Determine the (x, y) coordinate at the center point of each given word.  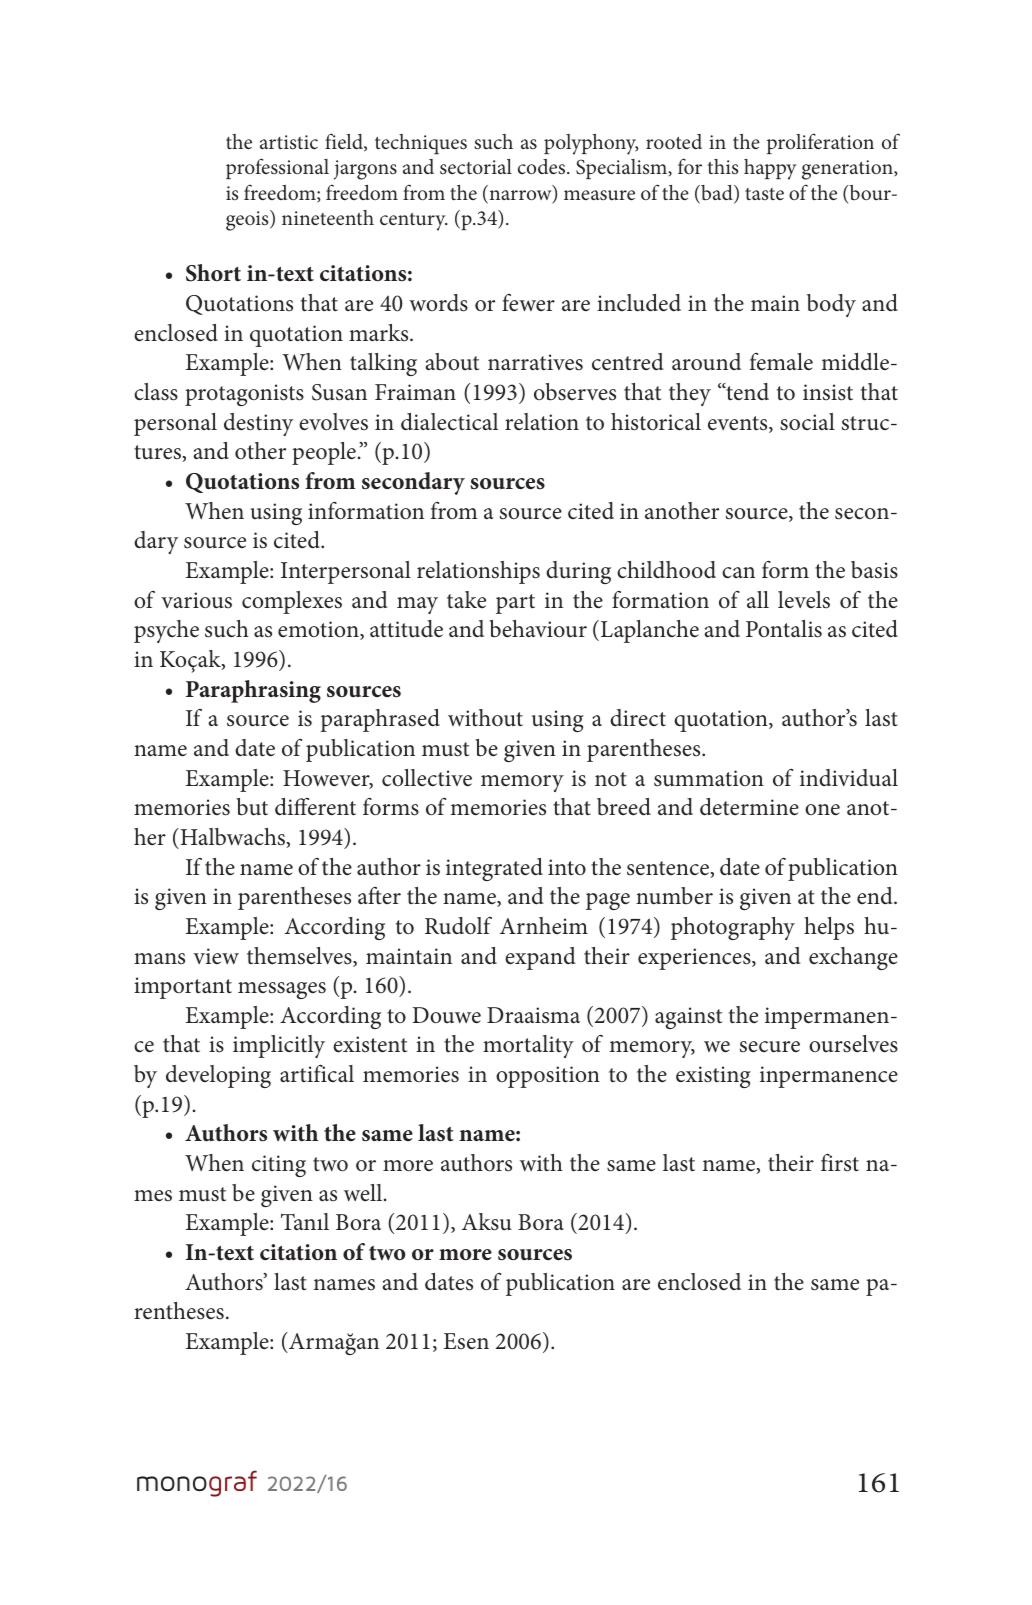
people (324, 453)
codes (543, 167)
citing (279, 1166)
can (738, 573)
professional (277, 168)
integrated (494, 869)
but (252, 807)
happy (770, 169)
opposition (548, 1077)
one (822, 810)
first (840, 1163)
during (578, 572)
